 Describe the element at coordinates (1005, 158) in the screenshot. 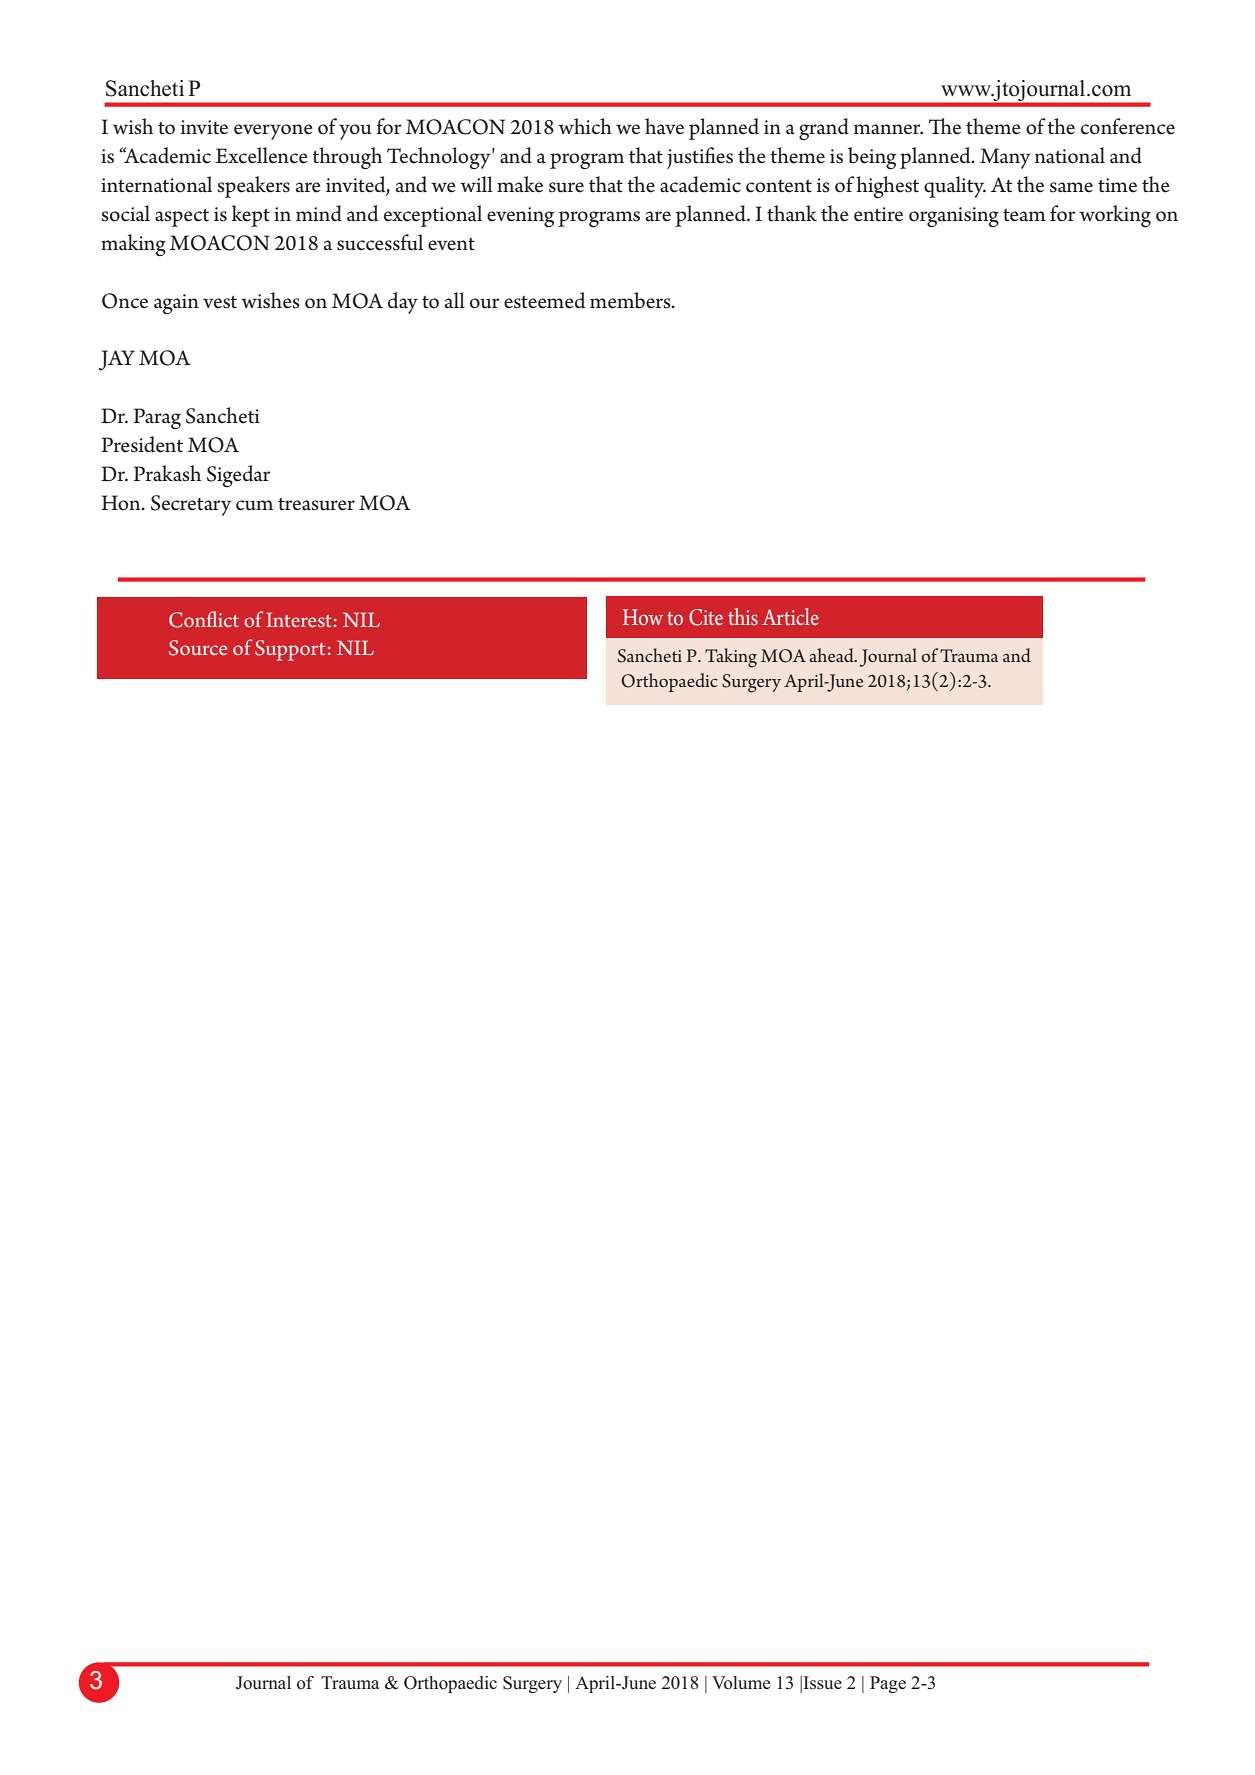

I see `Many` at that location.
